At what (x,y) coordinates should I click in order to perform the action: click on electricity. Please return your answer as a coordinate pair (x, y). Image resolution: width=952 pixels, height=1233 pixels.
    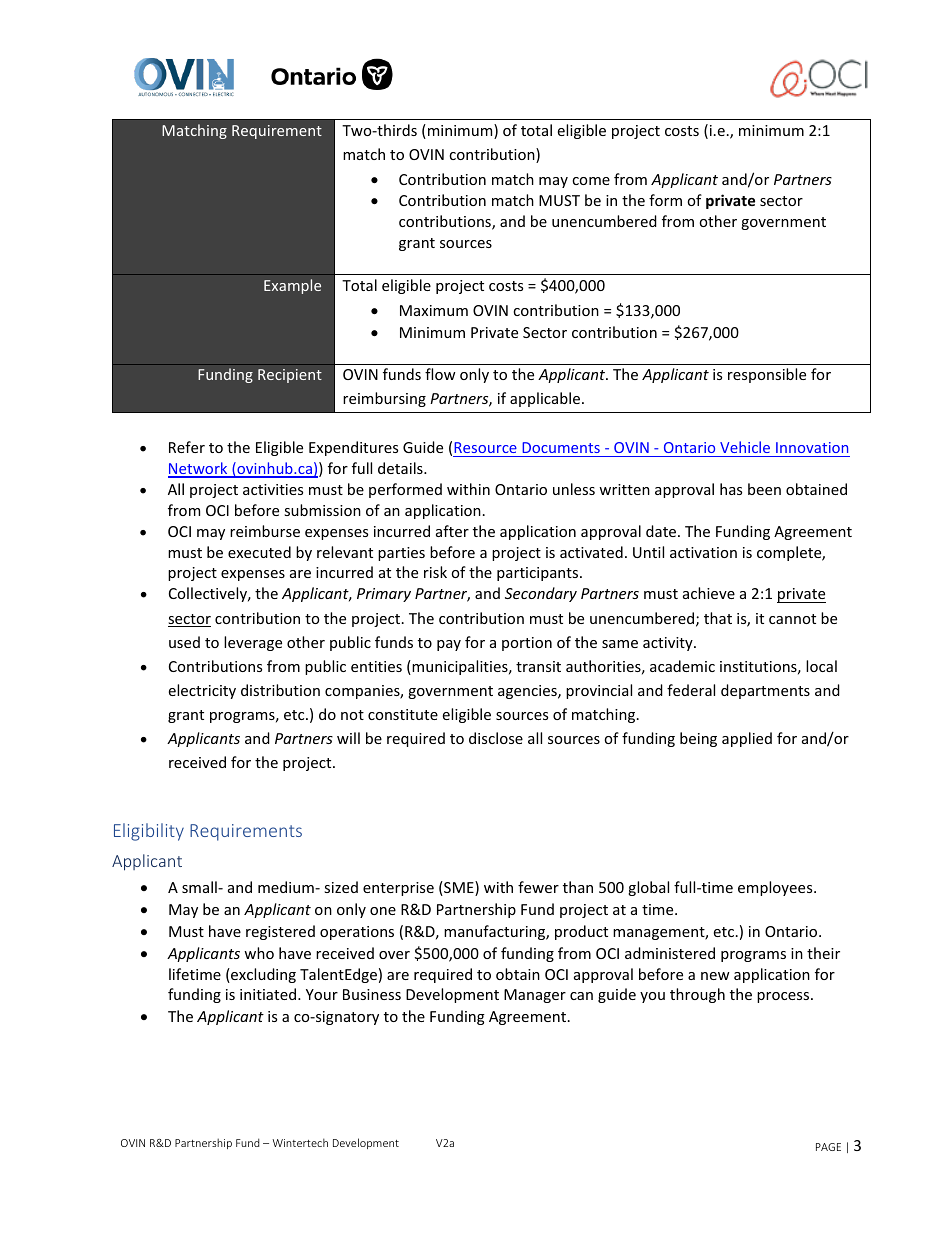
    Looking at the image, I should click on (202, 691).
